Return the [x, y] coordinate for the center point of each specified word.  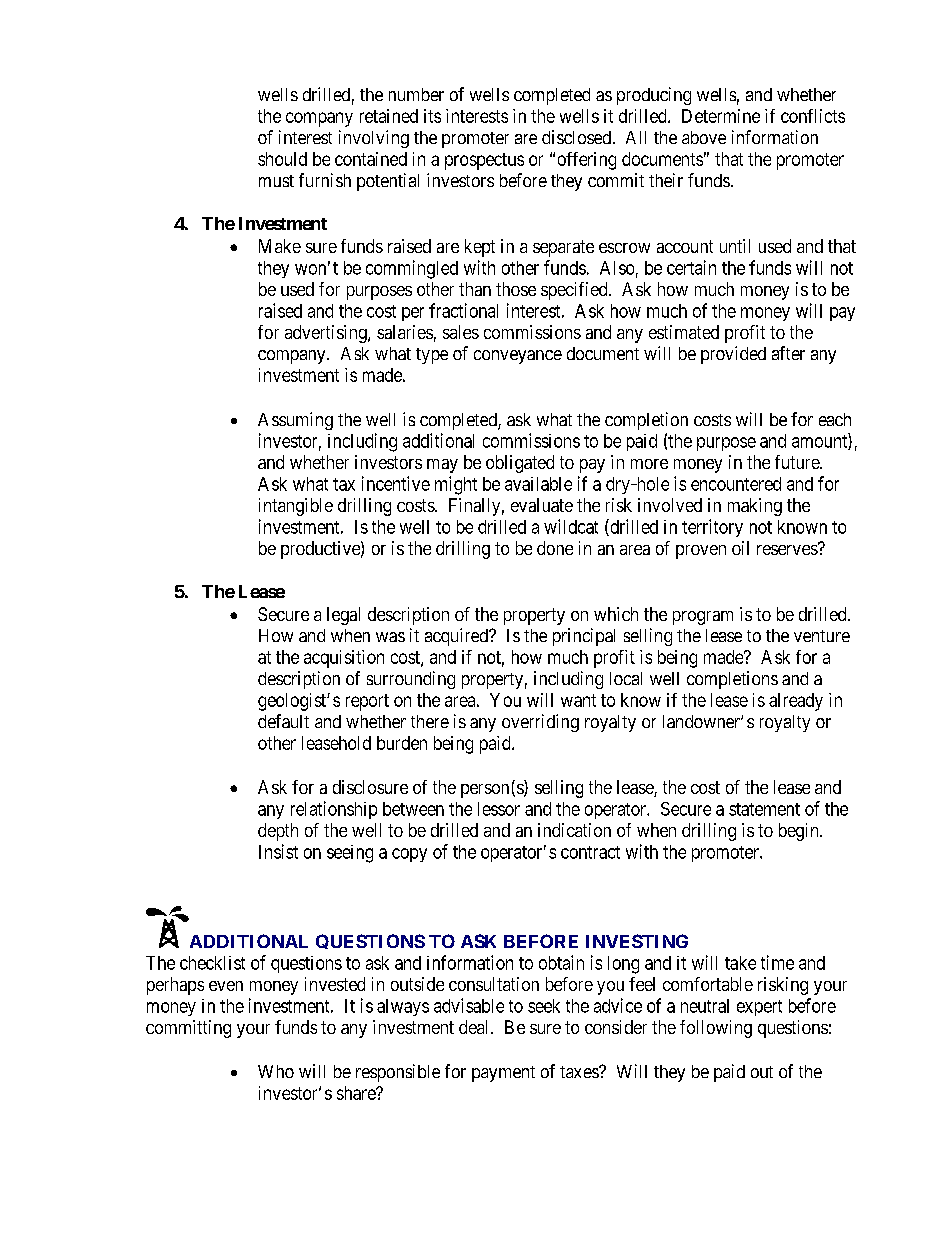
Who [276, 1071]
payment [503, 1074]
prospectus [484, 161]
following [716, 1029]
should [282, 159]
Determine [721, 116]
